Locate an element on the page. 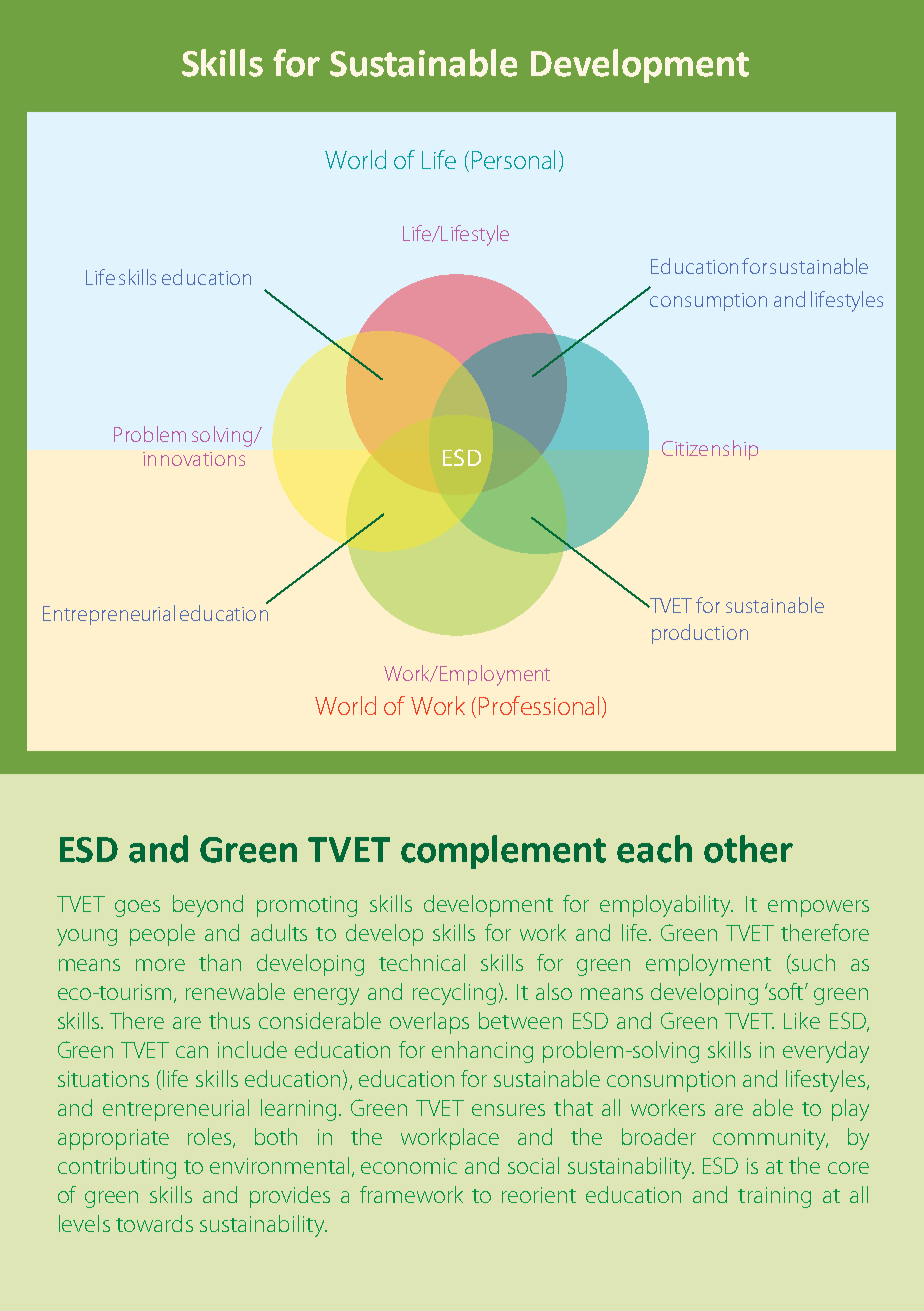 The width and height of the page is (924, 1311). beyond is located at coordinates (208, 906).
